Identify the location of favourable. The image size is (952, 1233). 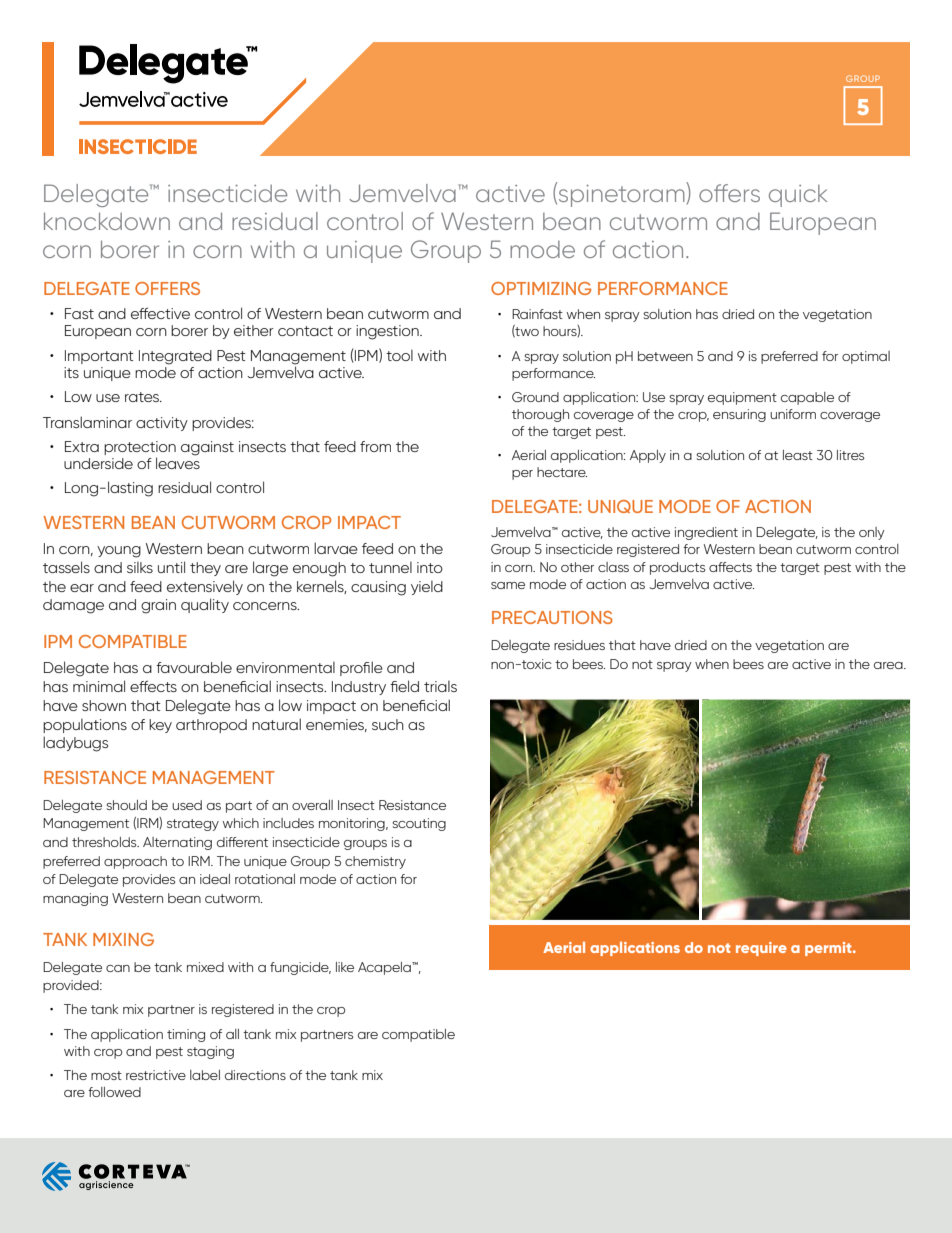
(194, 667).
